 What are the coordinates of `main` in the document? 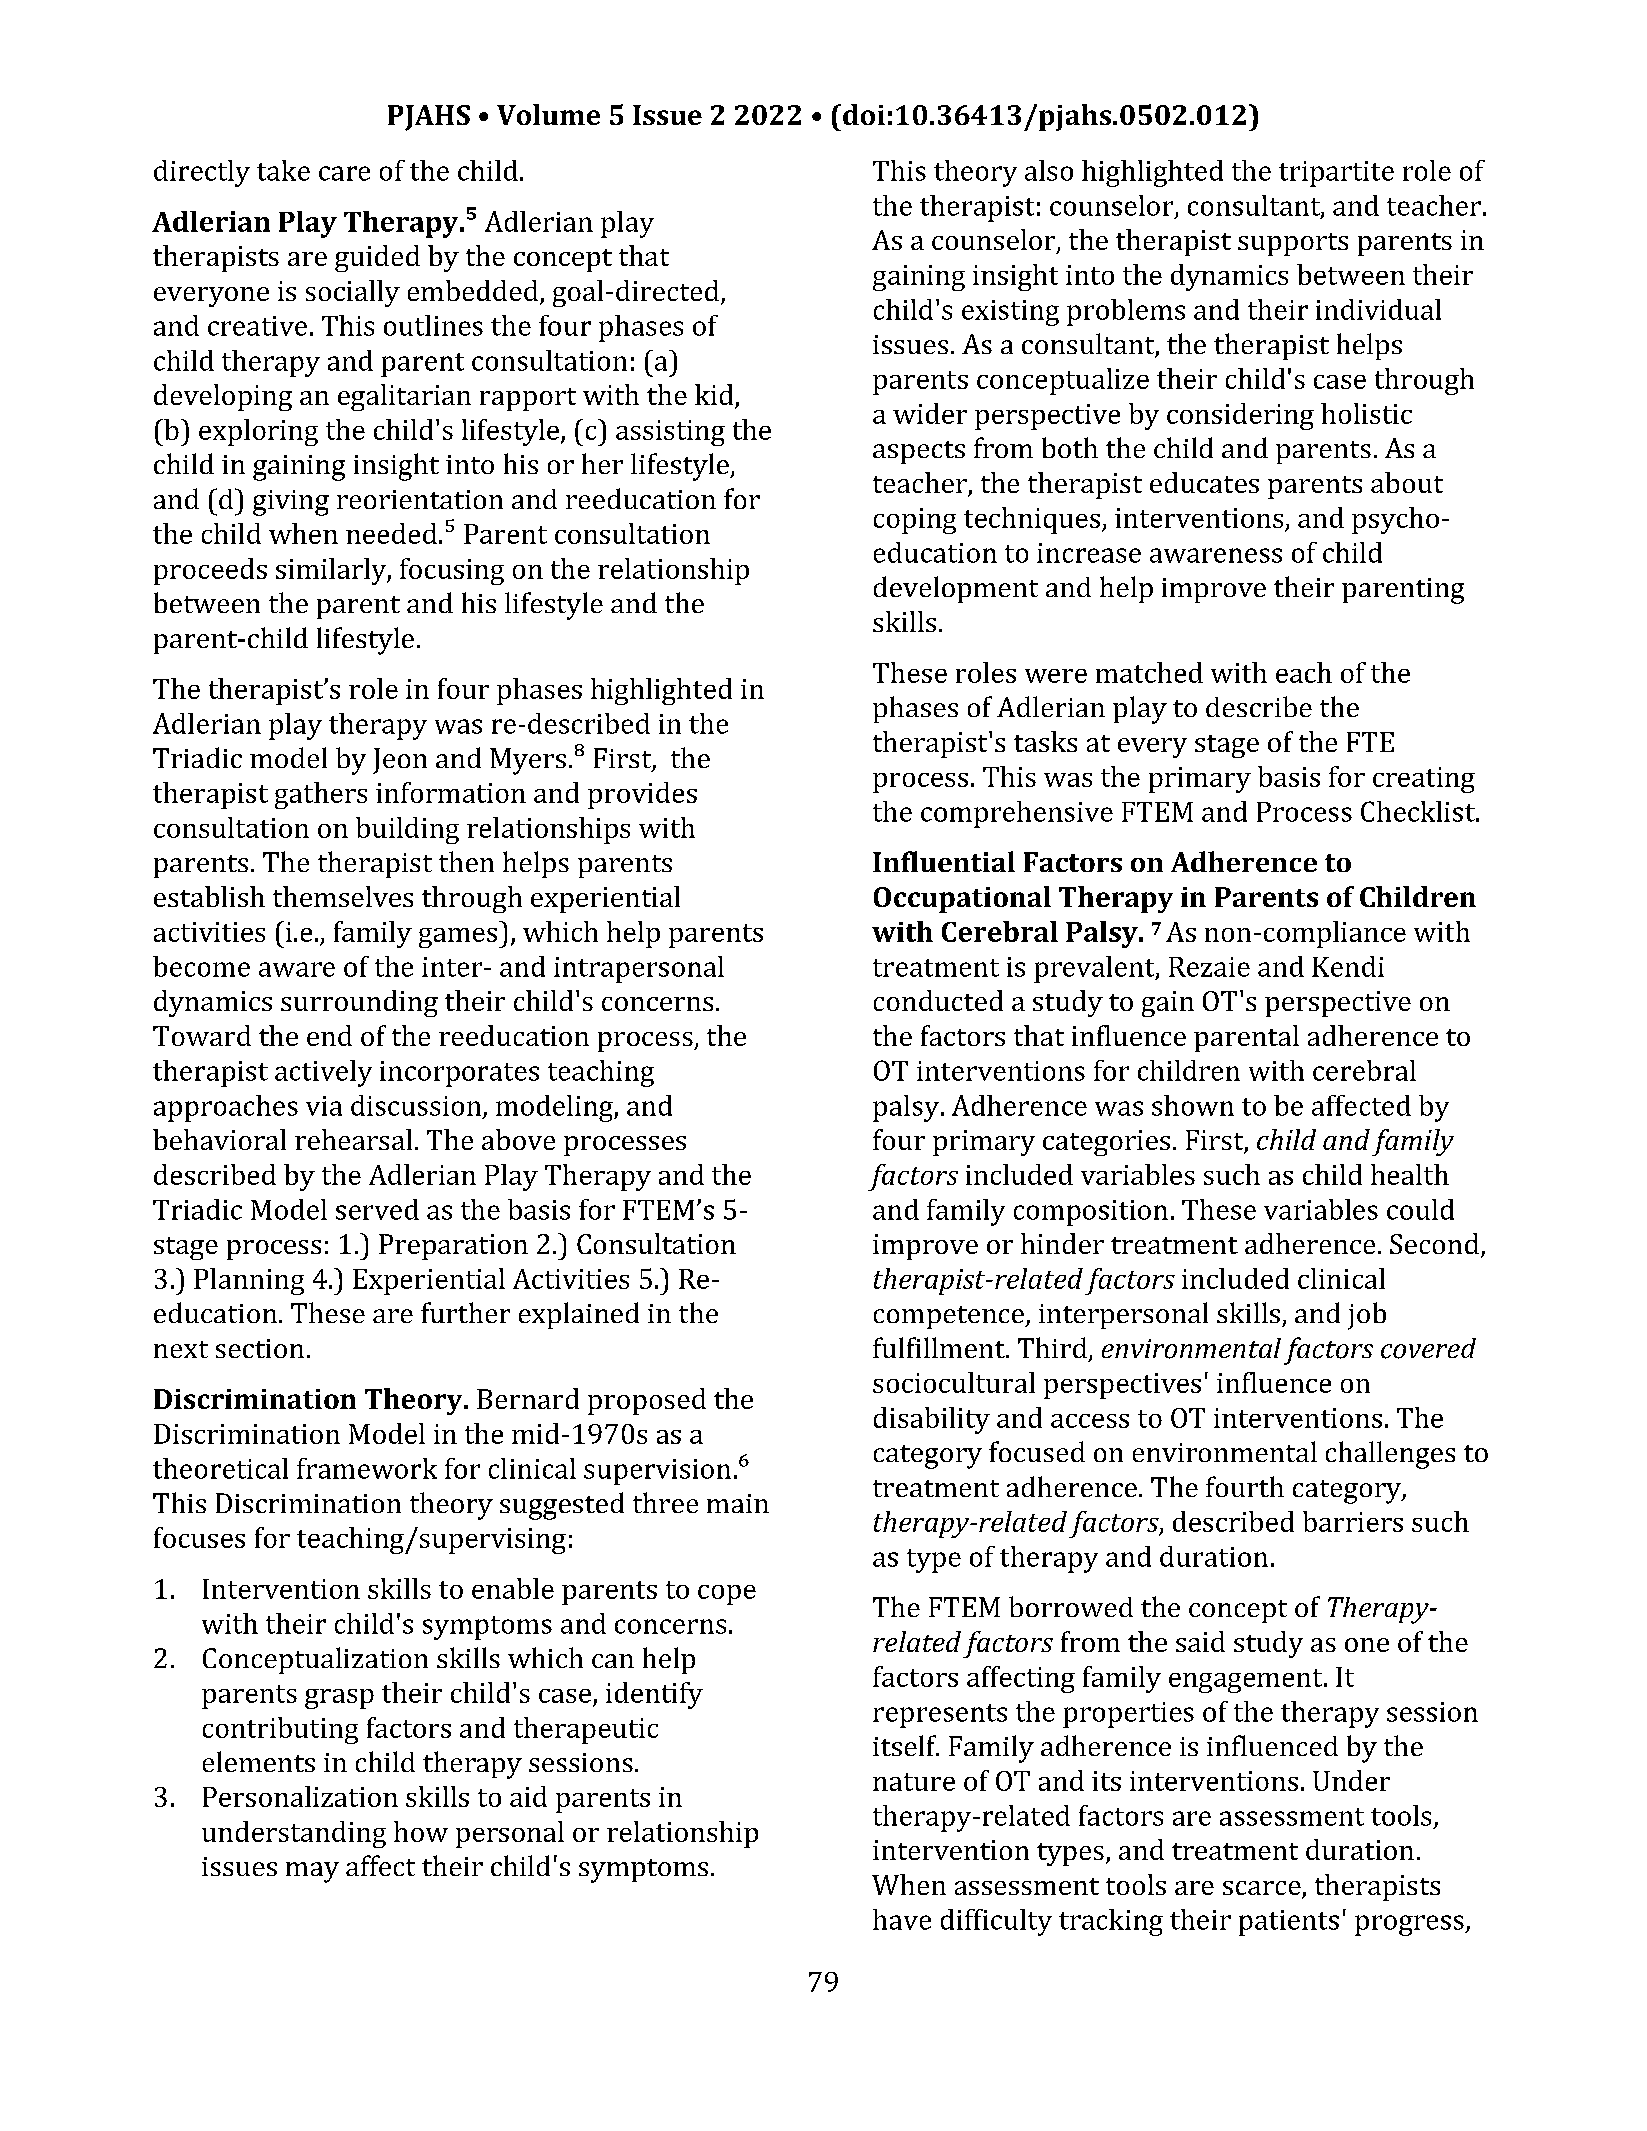 It's located at (738, 1503).
